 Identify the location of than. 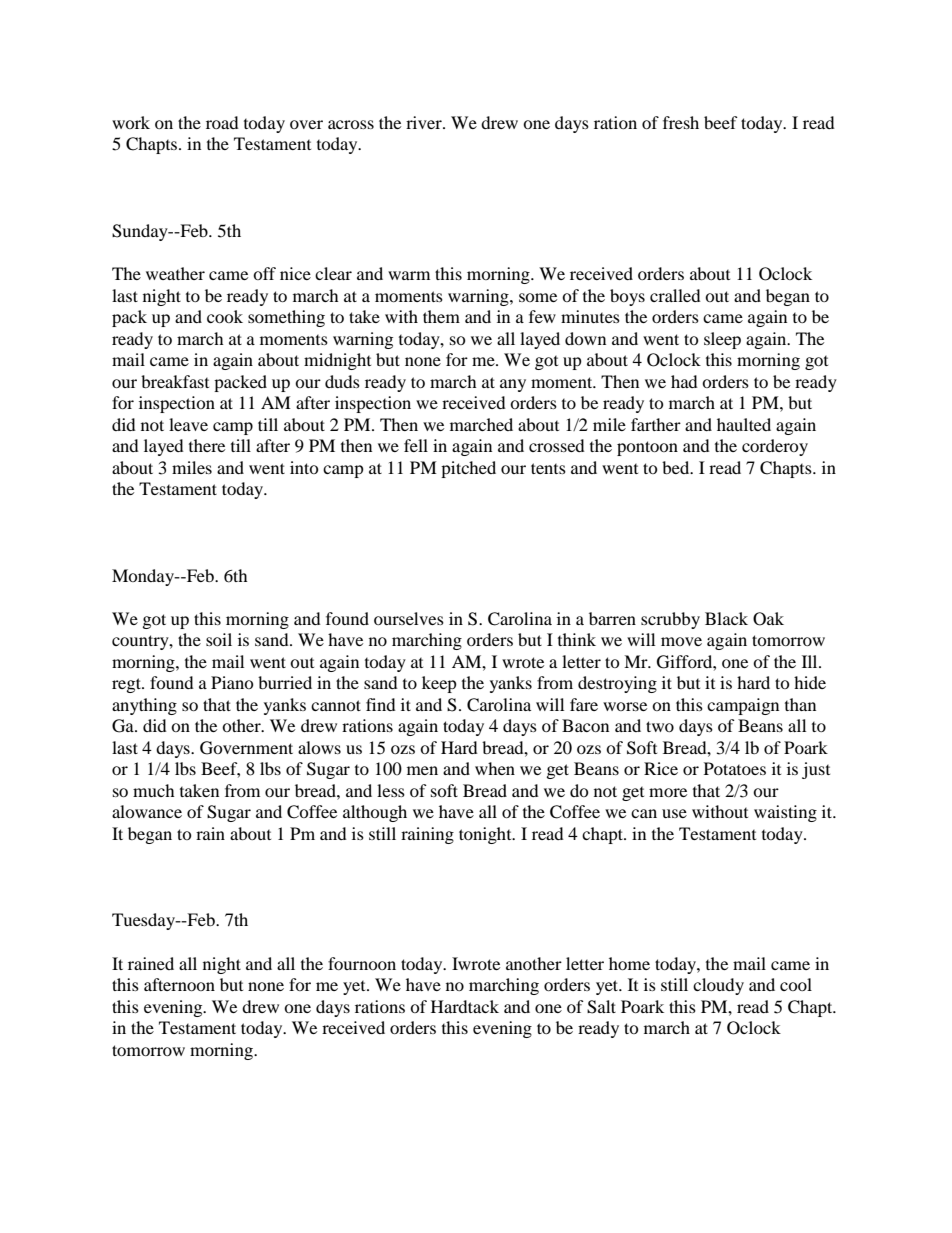
(800, 704).
